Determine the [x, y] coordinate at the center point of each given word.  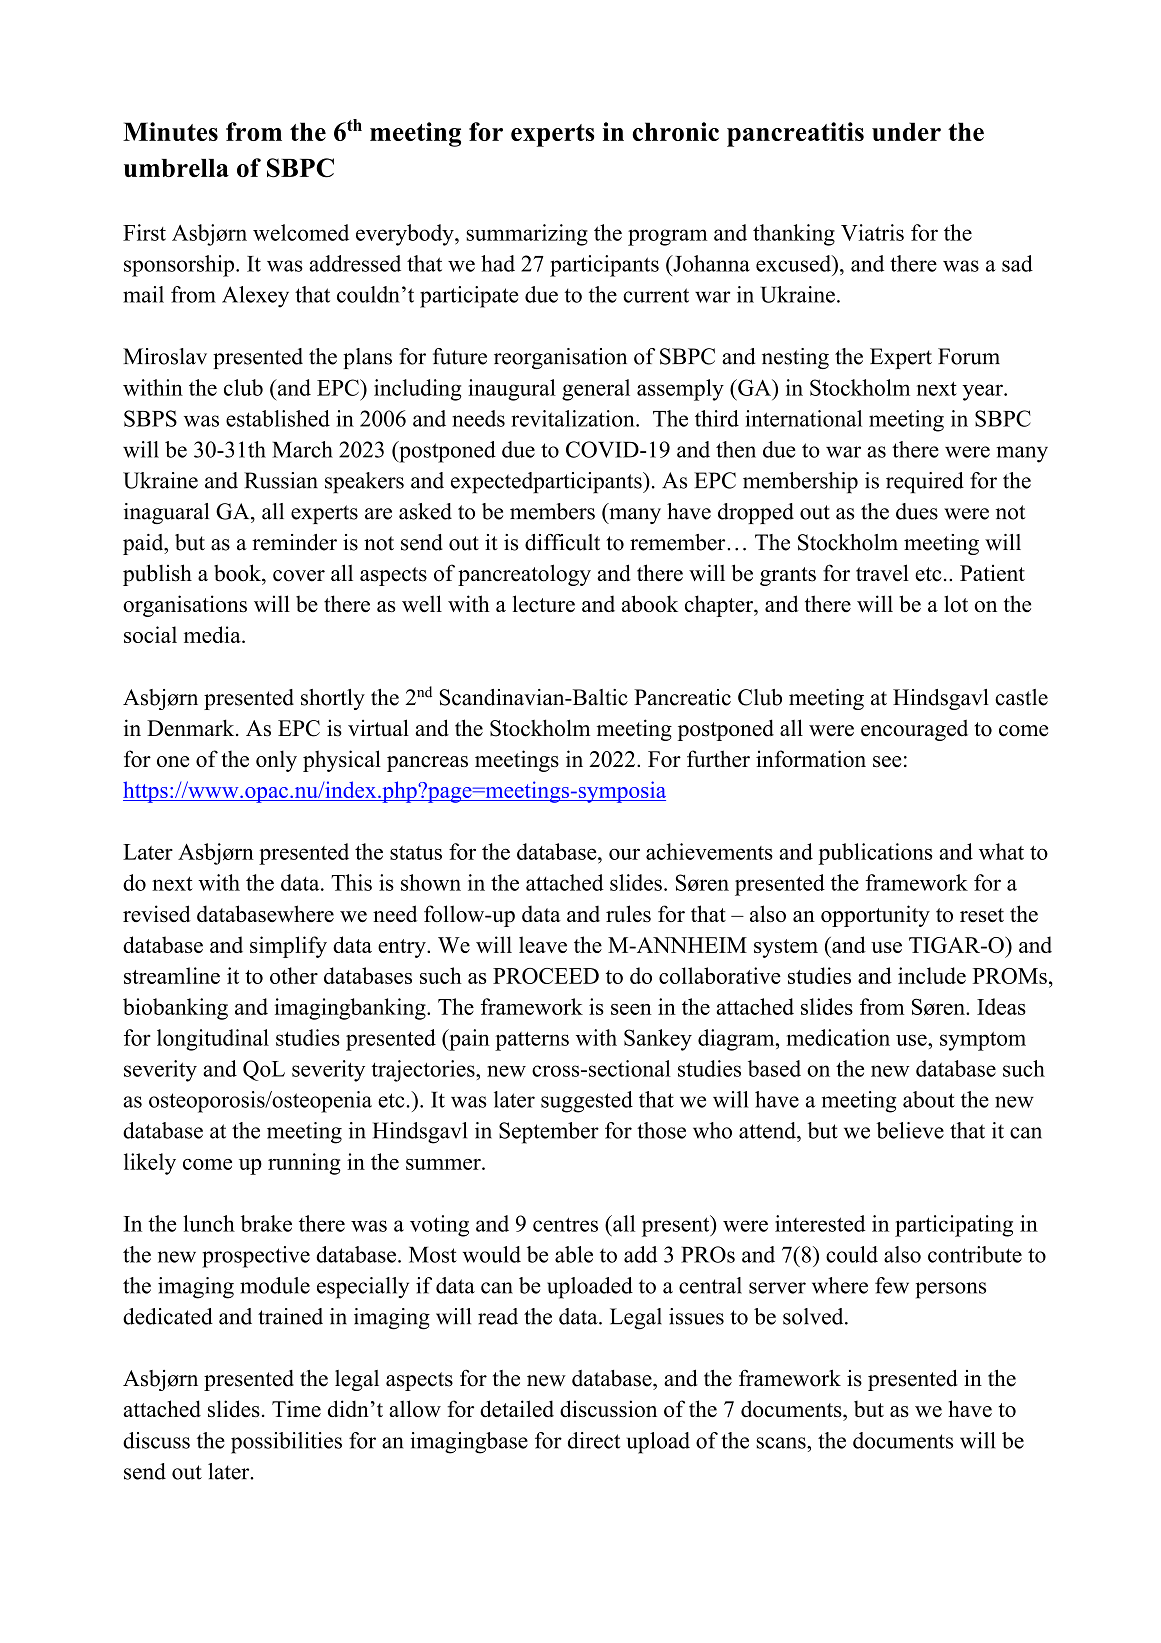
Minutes [170, 131]
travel [882, 573]
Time [296, 1408]
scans [782, 1443]
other [294, 975]
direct [594, 1440]
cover [299, 576]
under [906, 131]
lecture [544, 603]
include [932, 975]
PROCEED [546, 976]
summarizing [527, 235]
